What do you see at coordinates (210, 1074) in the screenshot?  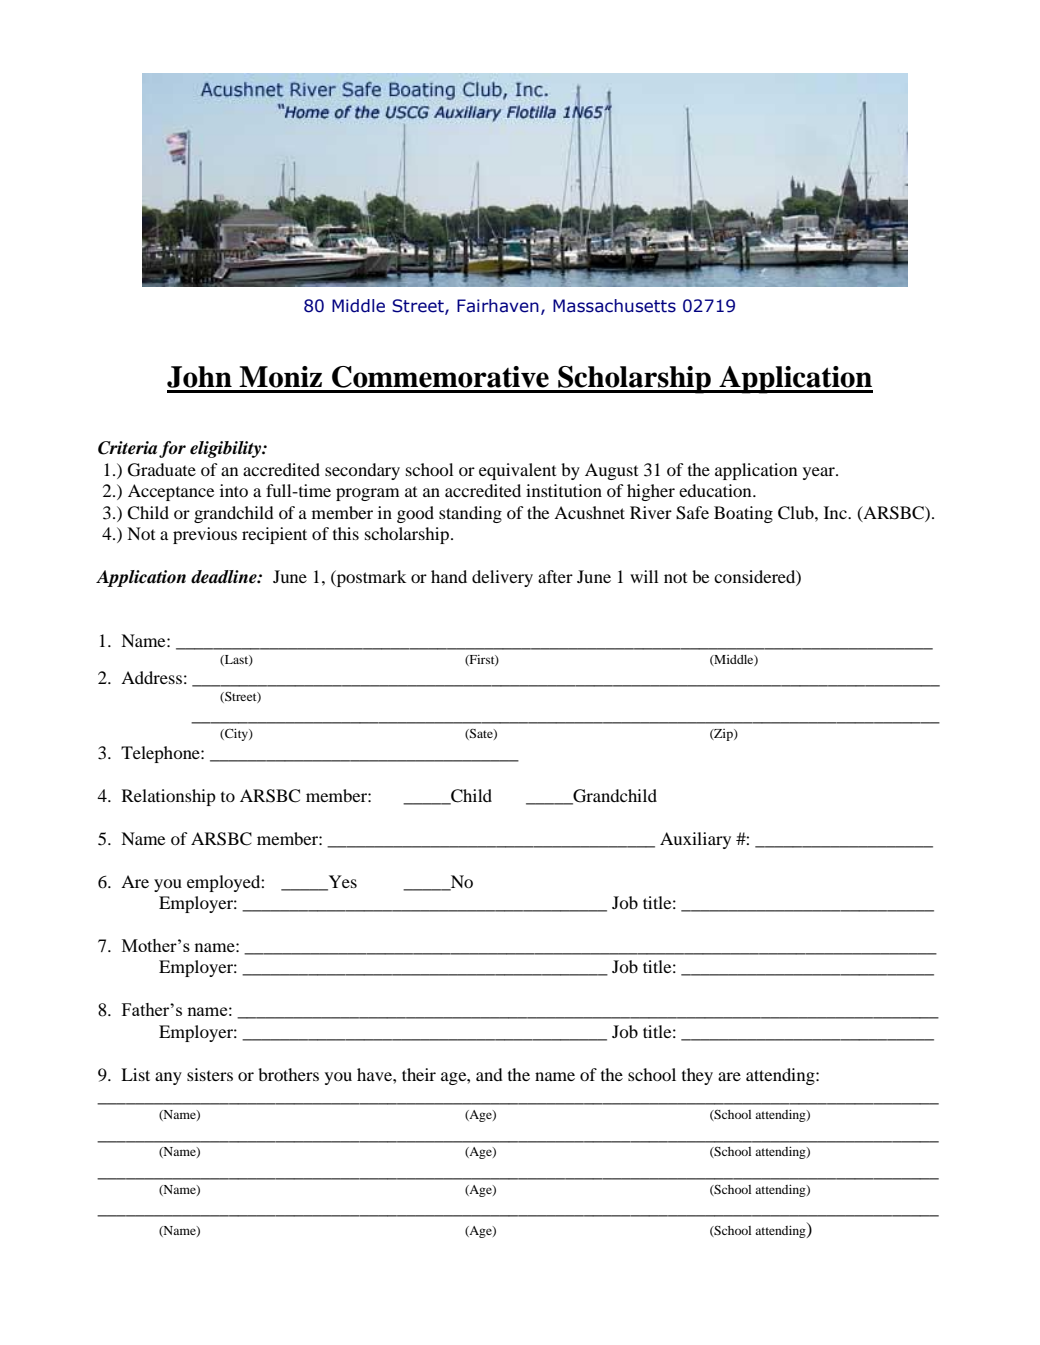 I see `sisters` at bounding box center [210, 1074].
